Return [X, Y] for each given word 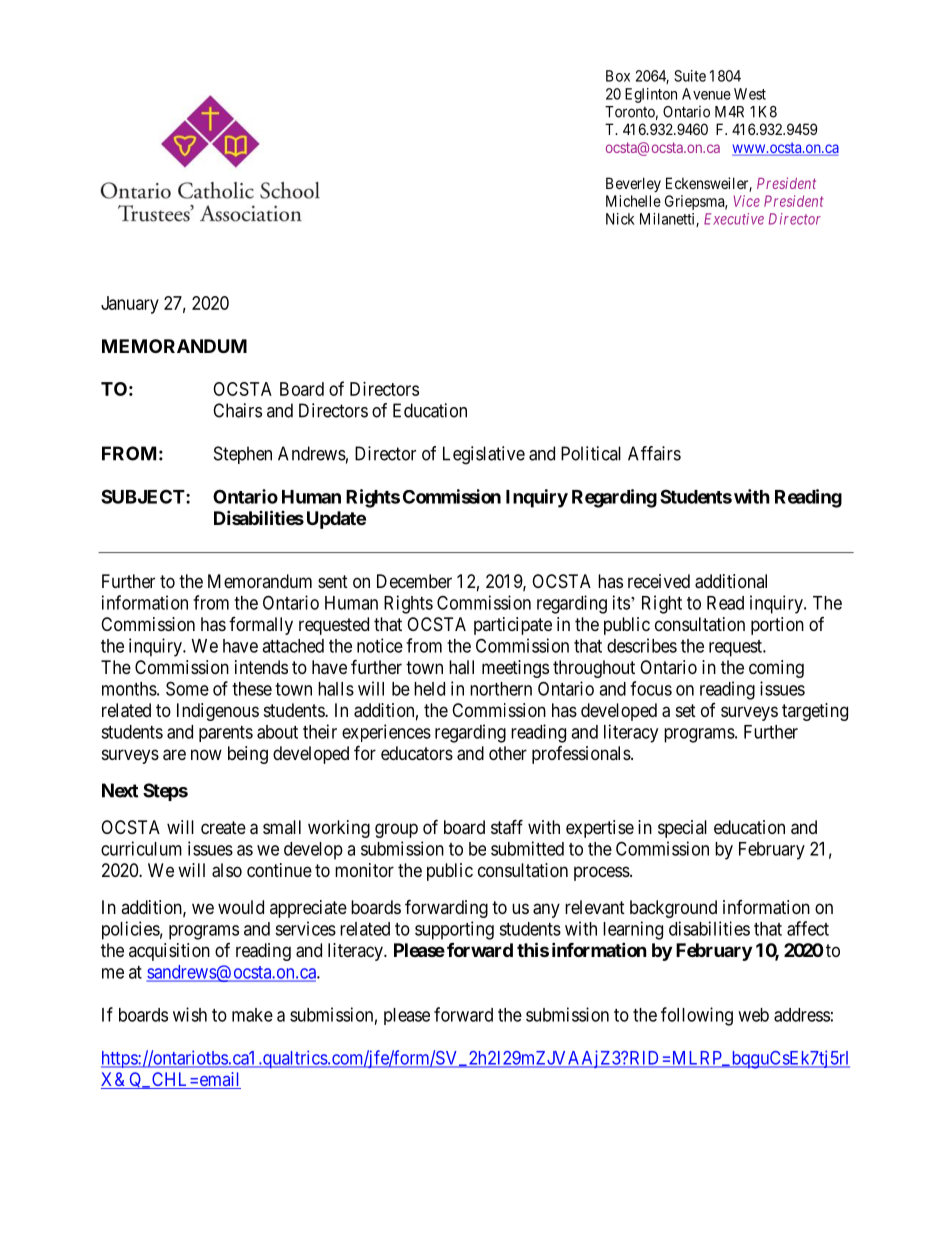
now [206, 754]
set [686, 710]
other [508, 753]
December [414, 581]
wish [190, 1014]
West [750, 94]
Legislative [484, 455]
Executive [734, 219]
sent [333, 581]
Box [618, 76]
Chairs [237, 410]
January [130, 305]
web [753, 1015]
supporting [454, 930]
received [659, 581]
